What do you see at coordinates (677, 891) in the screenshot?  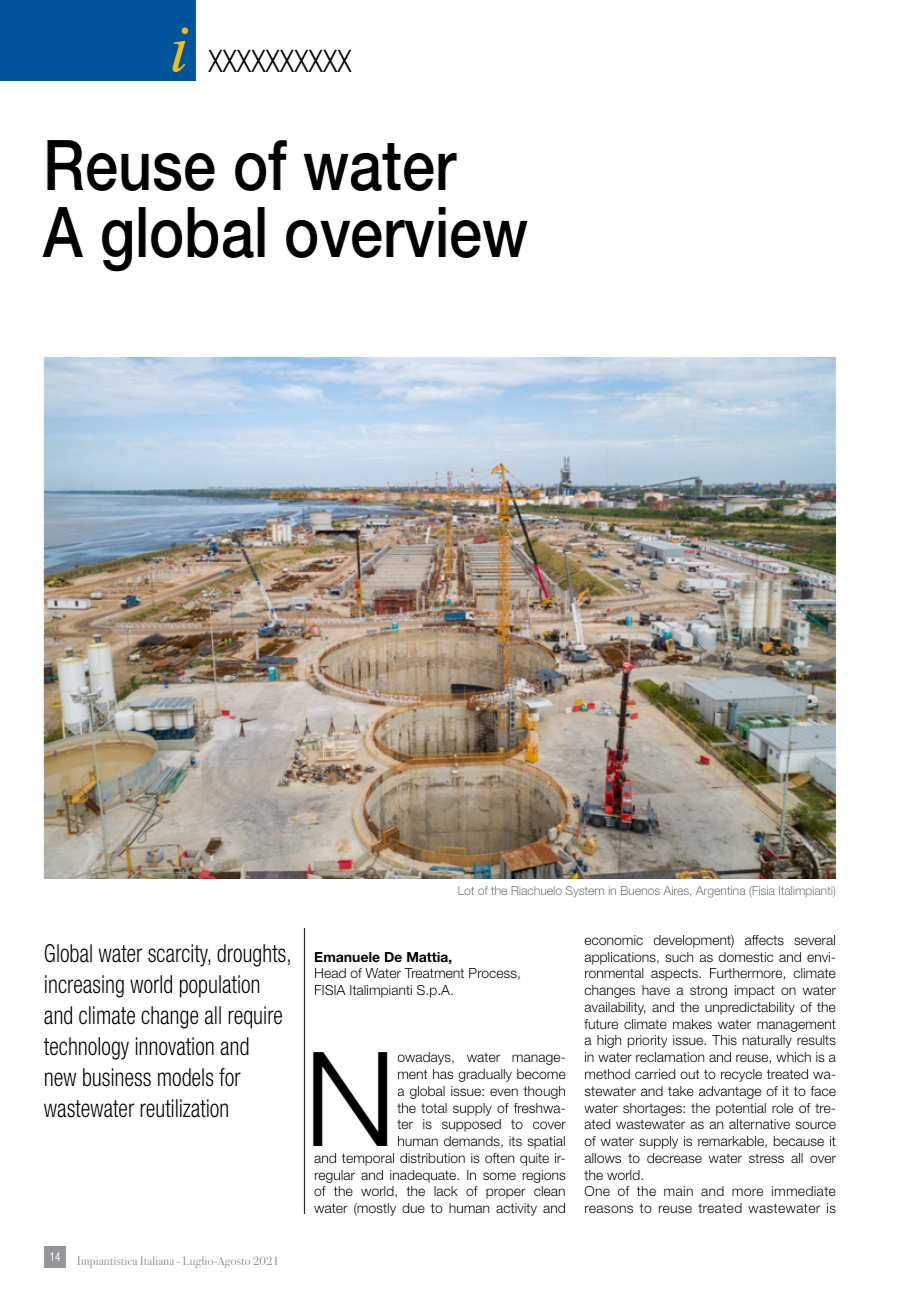 I see `Aires` at bounding box center [677, 891].
